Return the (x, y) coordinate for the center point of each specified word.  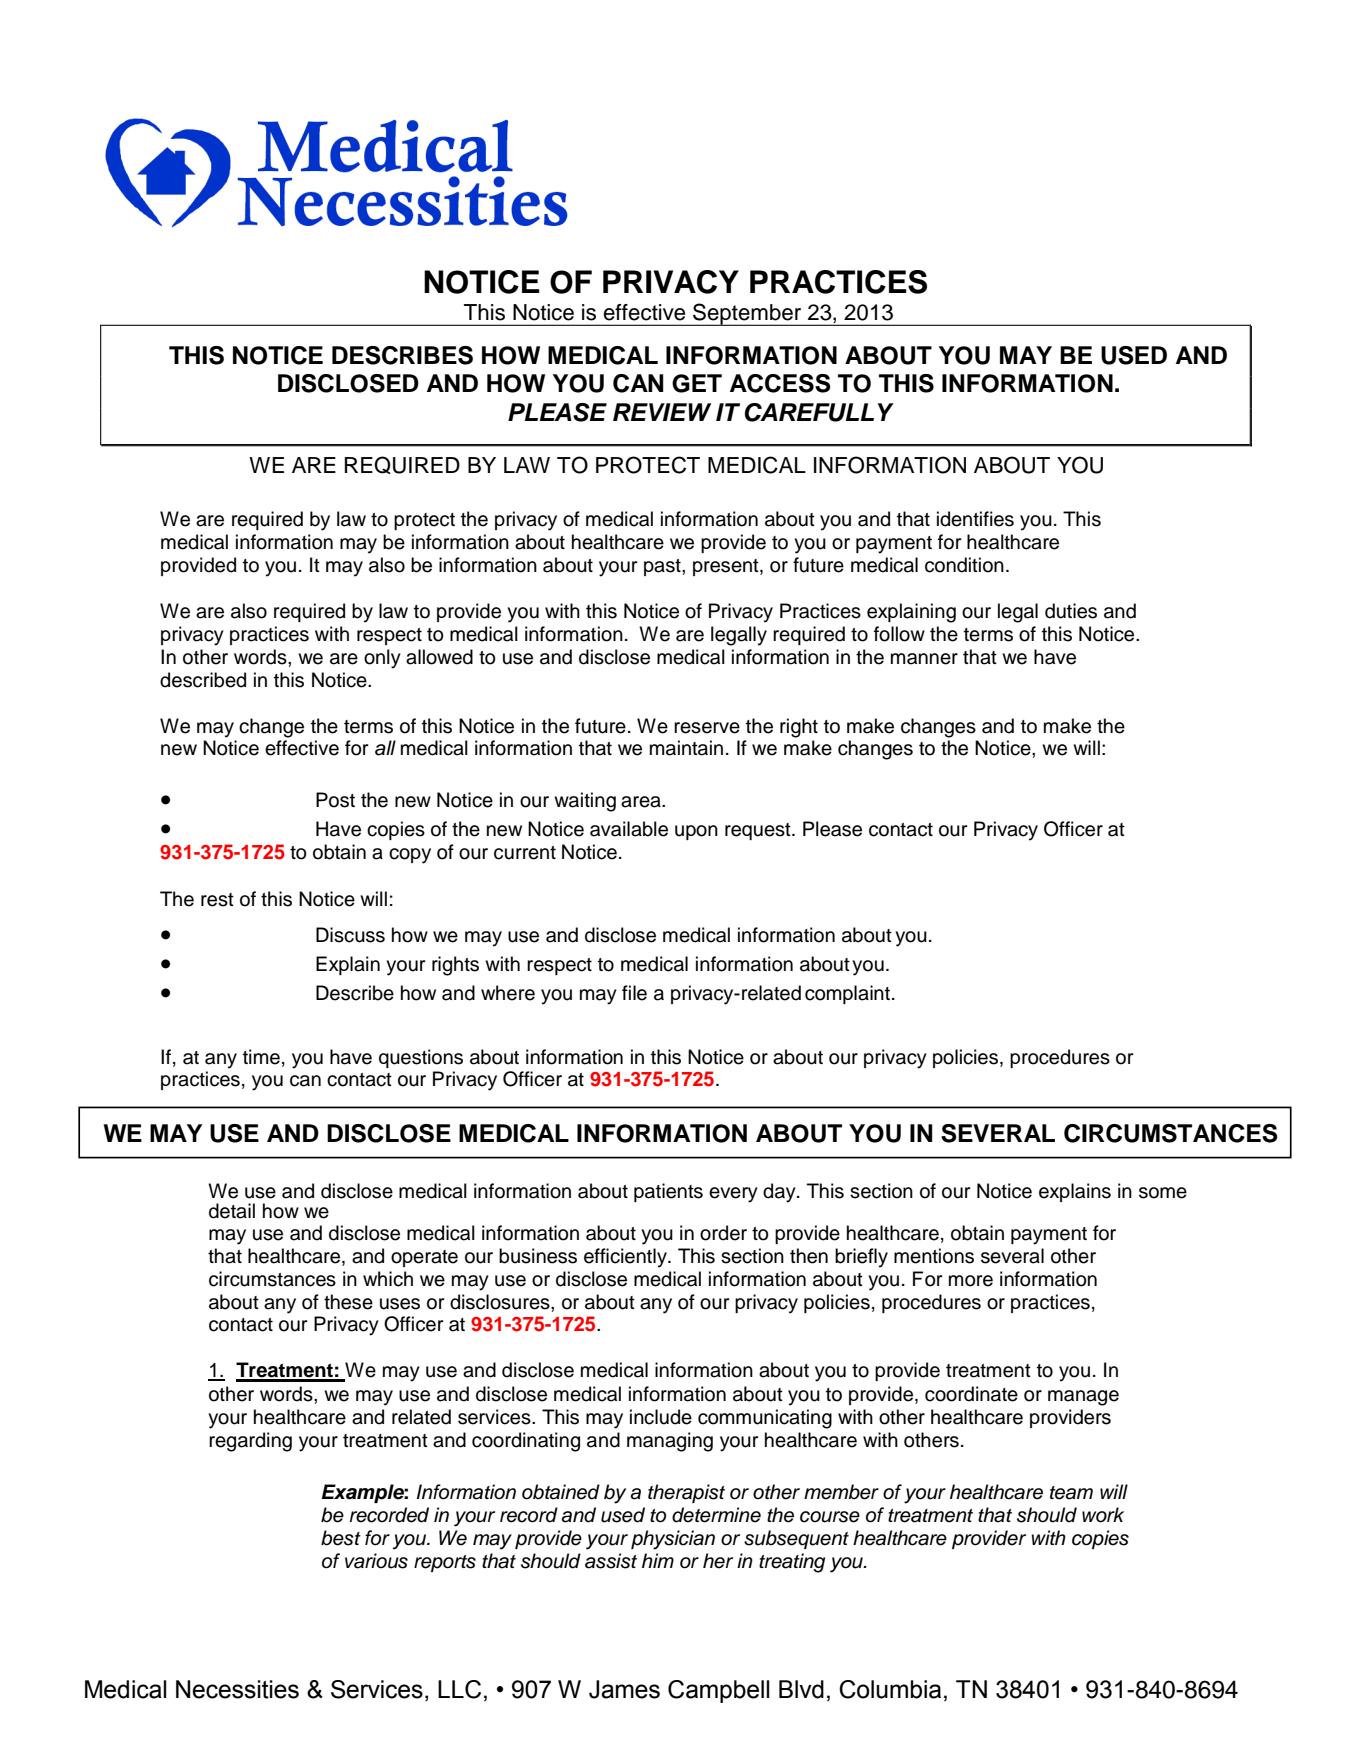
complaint (847, 994)
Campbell (719, 1691)
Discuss (350, 935)
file (634, 993)
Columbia (890, 1689)
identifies (975, 519)
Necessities (237, 1689)
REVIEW (662, 412)
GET (697, 383)
